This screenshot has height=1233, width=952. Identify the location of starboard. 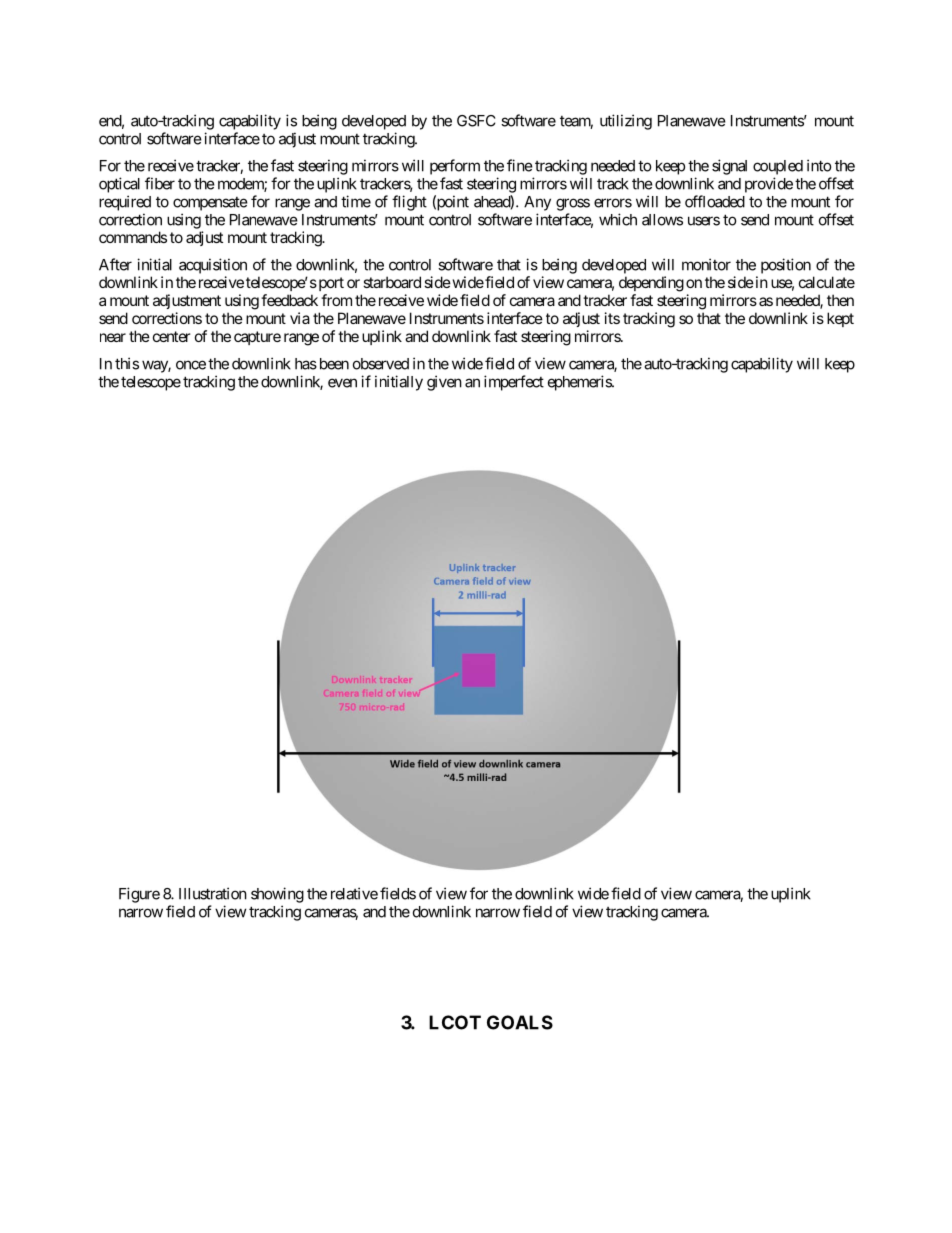
(392, 282).
